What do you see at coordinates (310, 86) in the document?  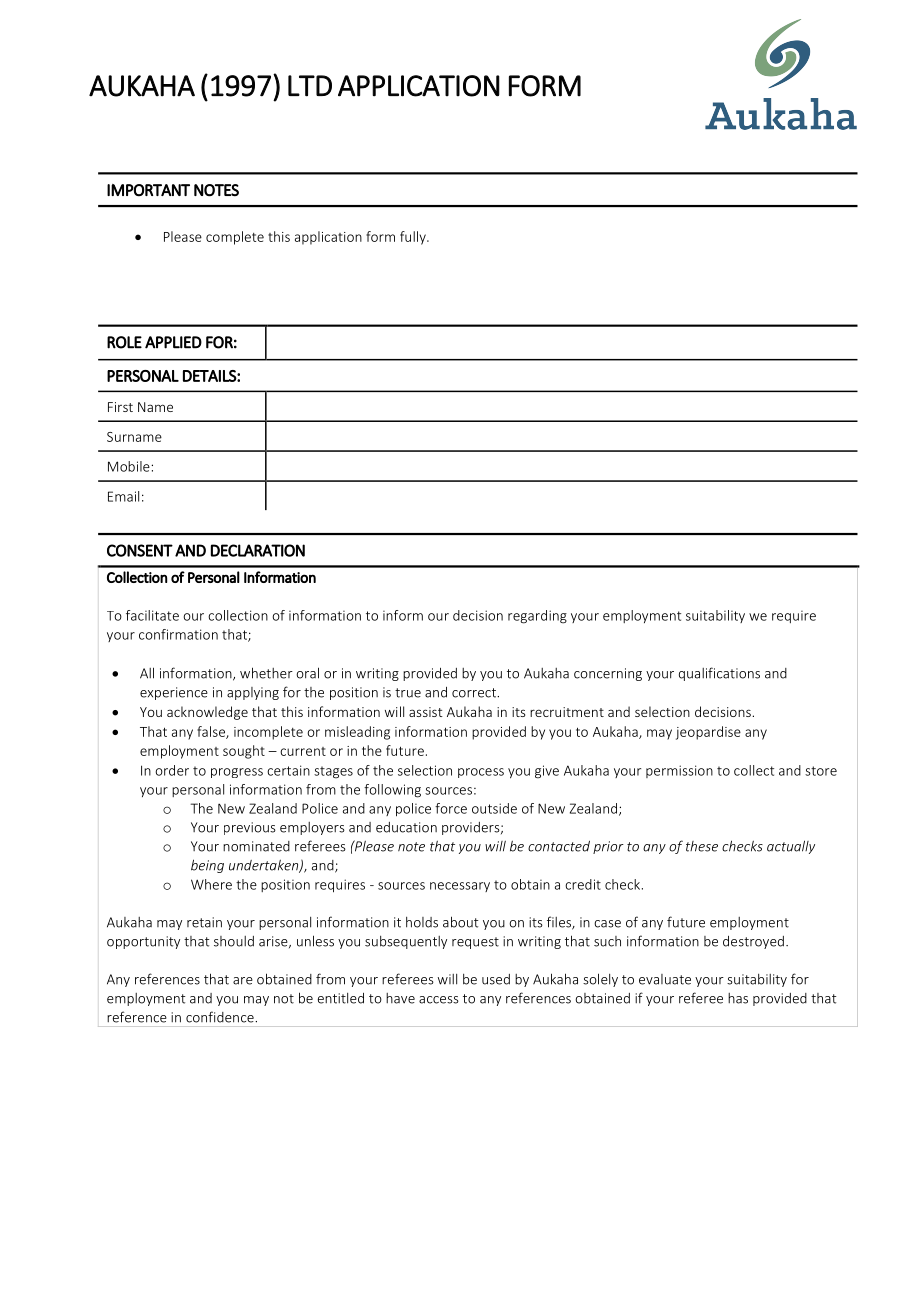 I see `LTD` at bounding box center [310, 86].
